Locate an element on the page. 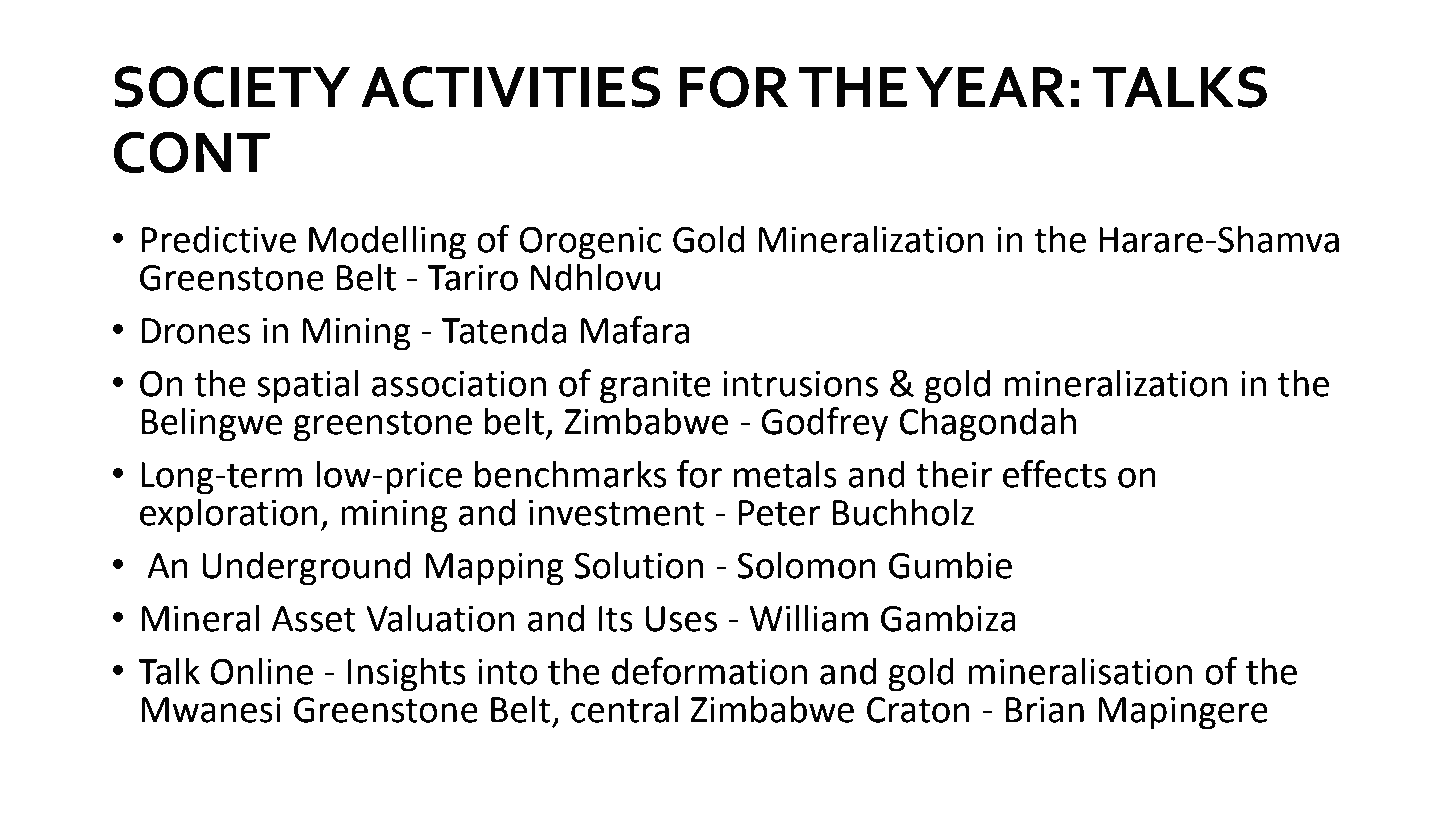 Image resolution: width=1456 pixels, height=819 pixels. SOCIETY is located at coordinates (232, 87).
